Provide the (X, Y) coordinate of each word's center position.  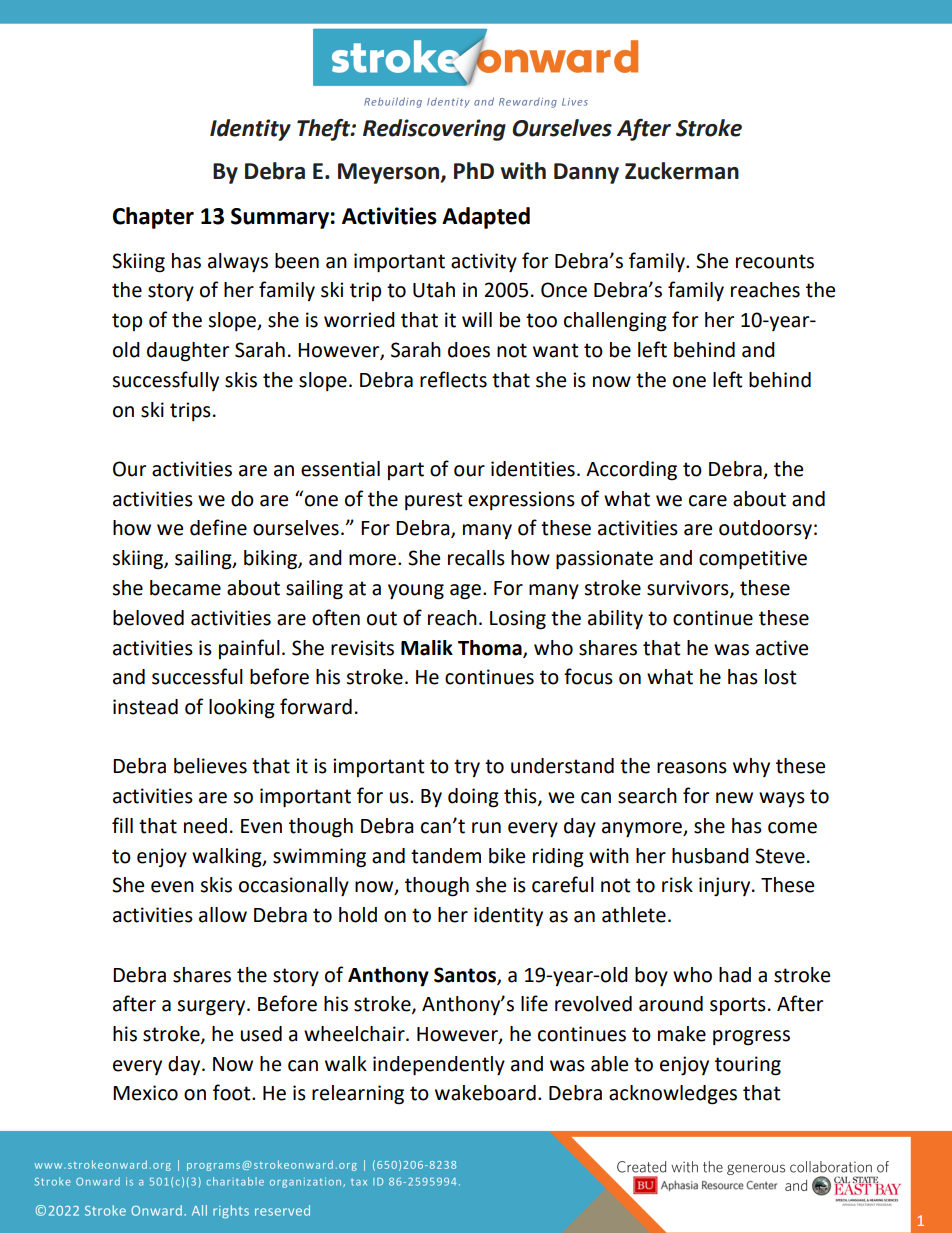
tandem (446, 856)
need (205, 826)
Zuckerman (682, 171)
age (465, 592)
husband (710, 856)
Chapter (153, 218)
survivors (689, 588)
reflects (453, 379)
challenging (615, 322)
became (185, 588)
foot (233, 1092)
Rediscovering (434, 130)
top (127, 322)
